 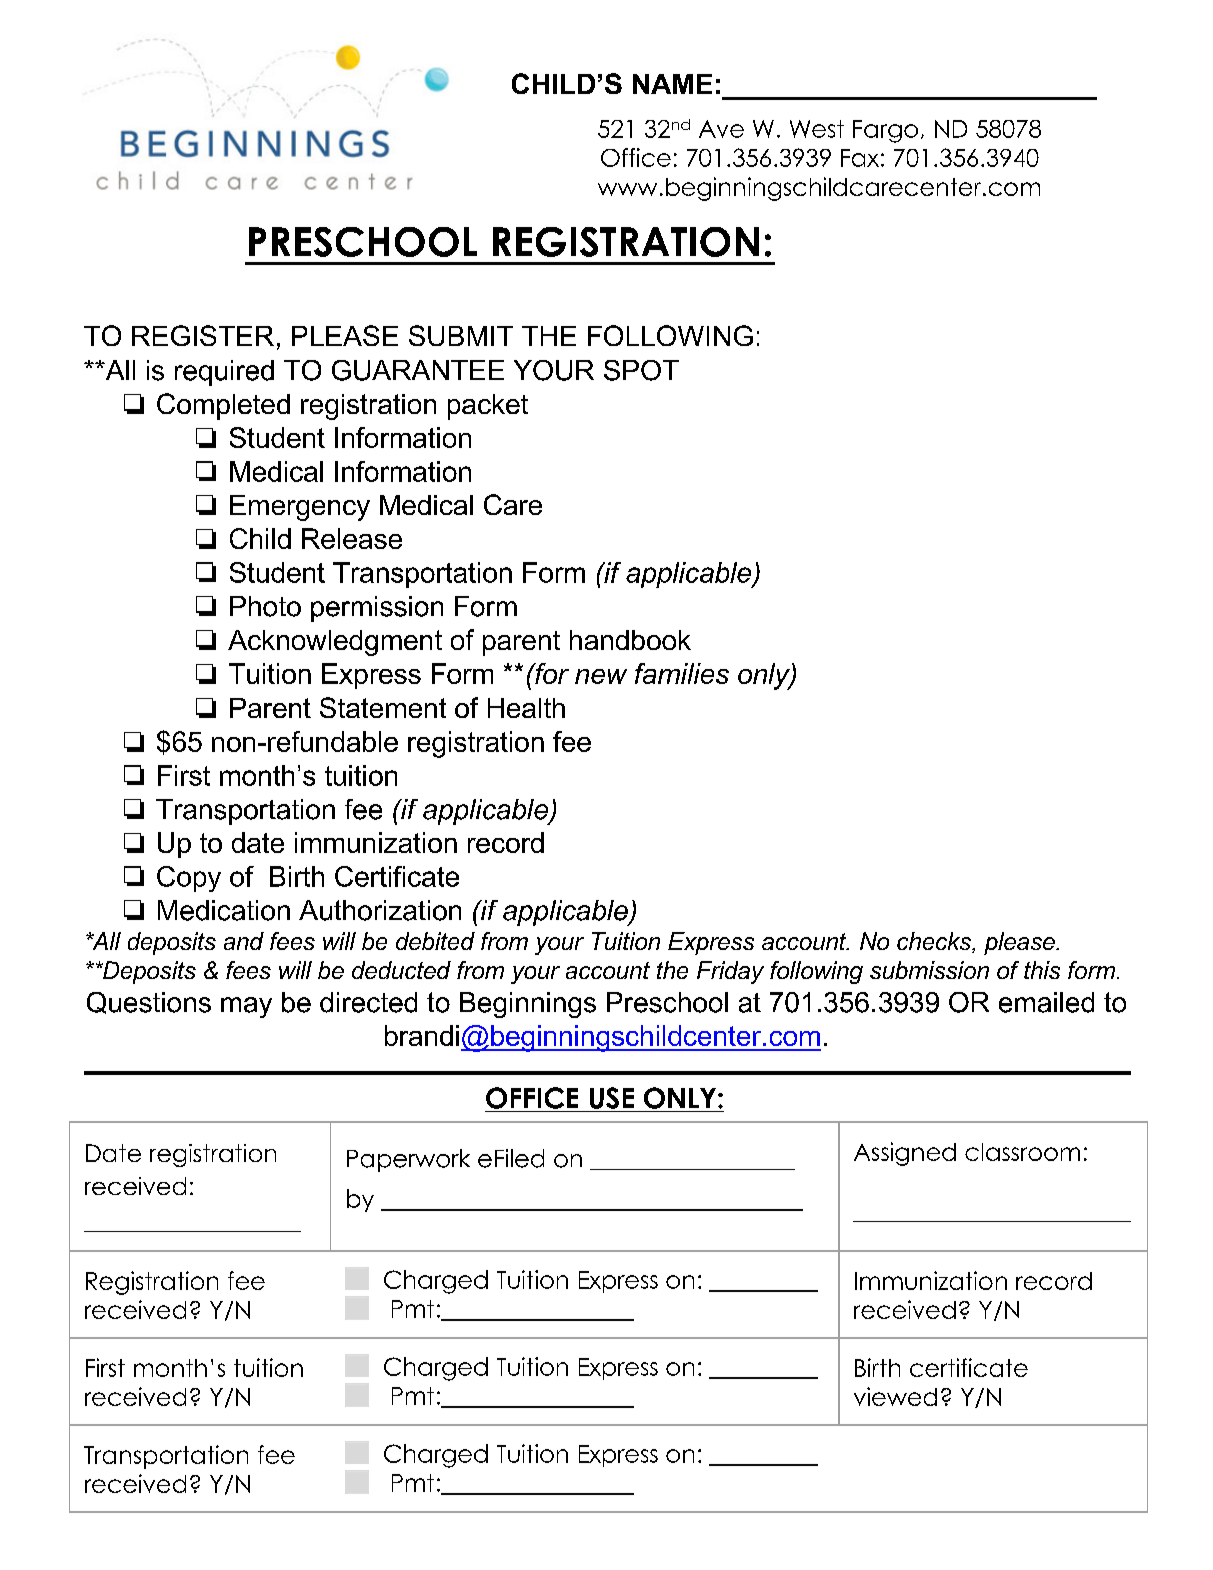 What do you see at coordinates (905, 1154) in the document?
I see `Assigned` at bounding box center [905, 1154].
